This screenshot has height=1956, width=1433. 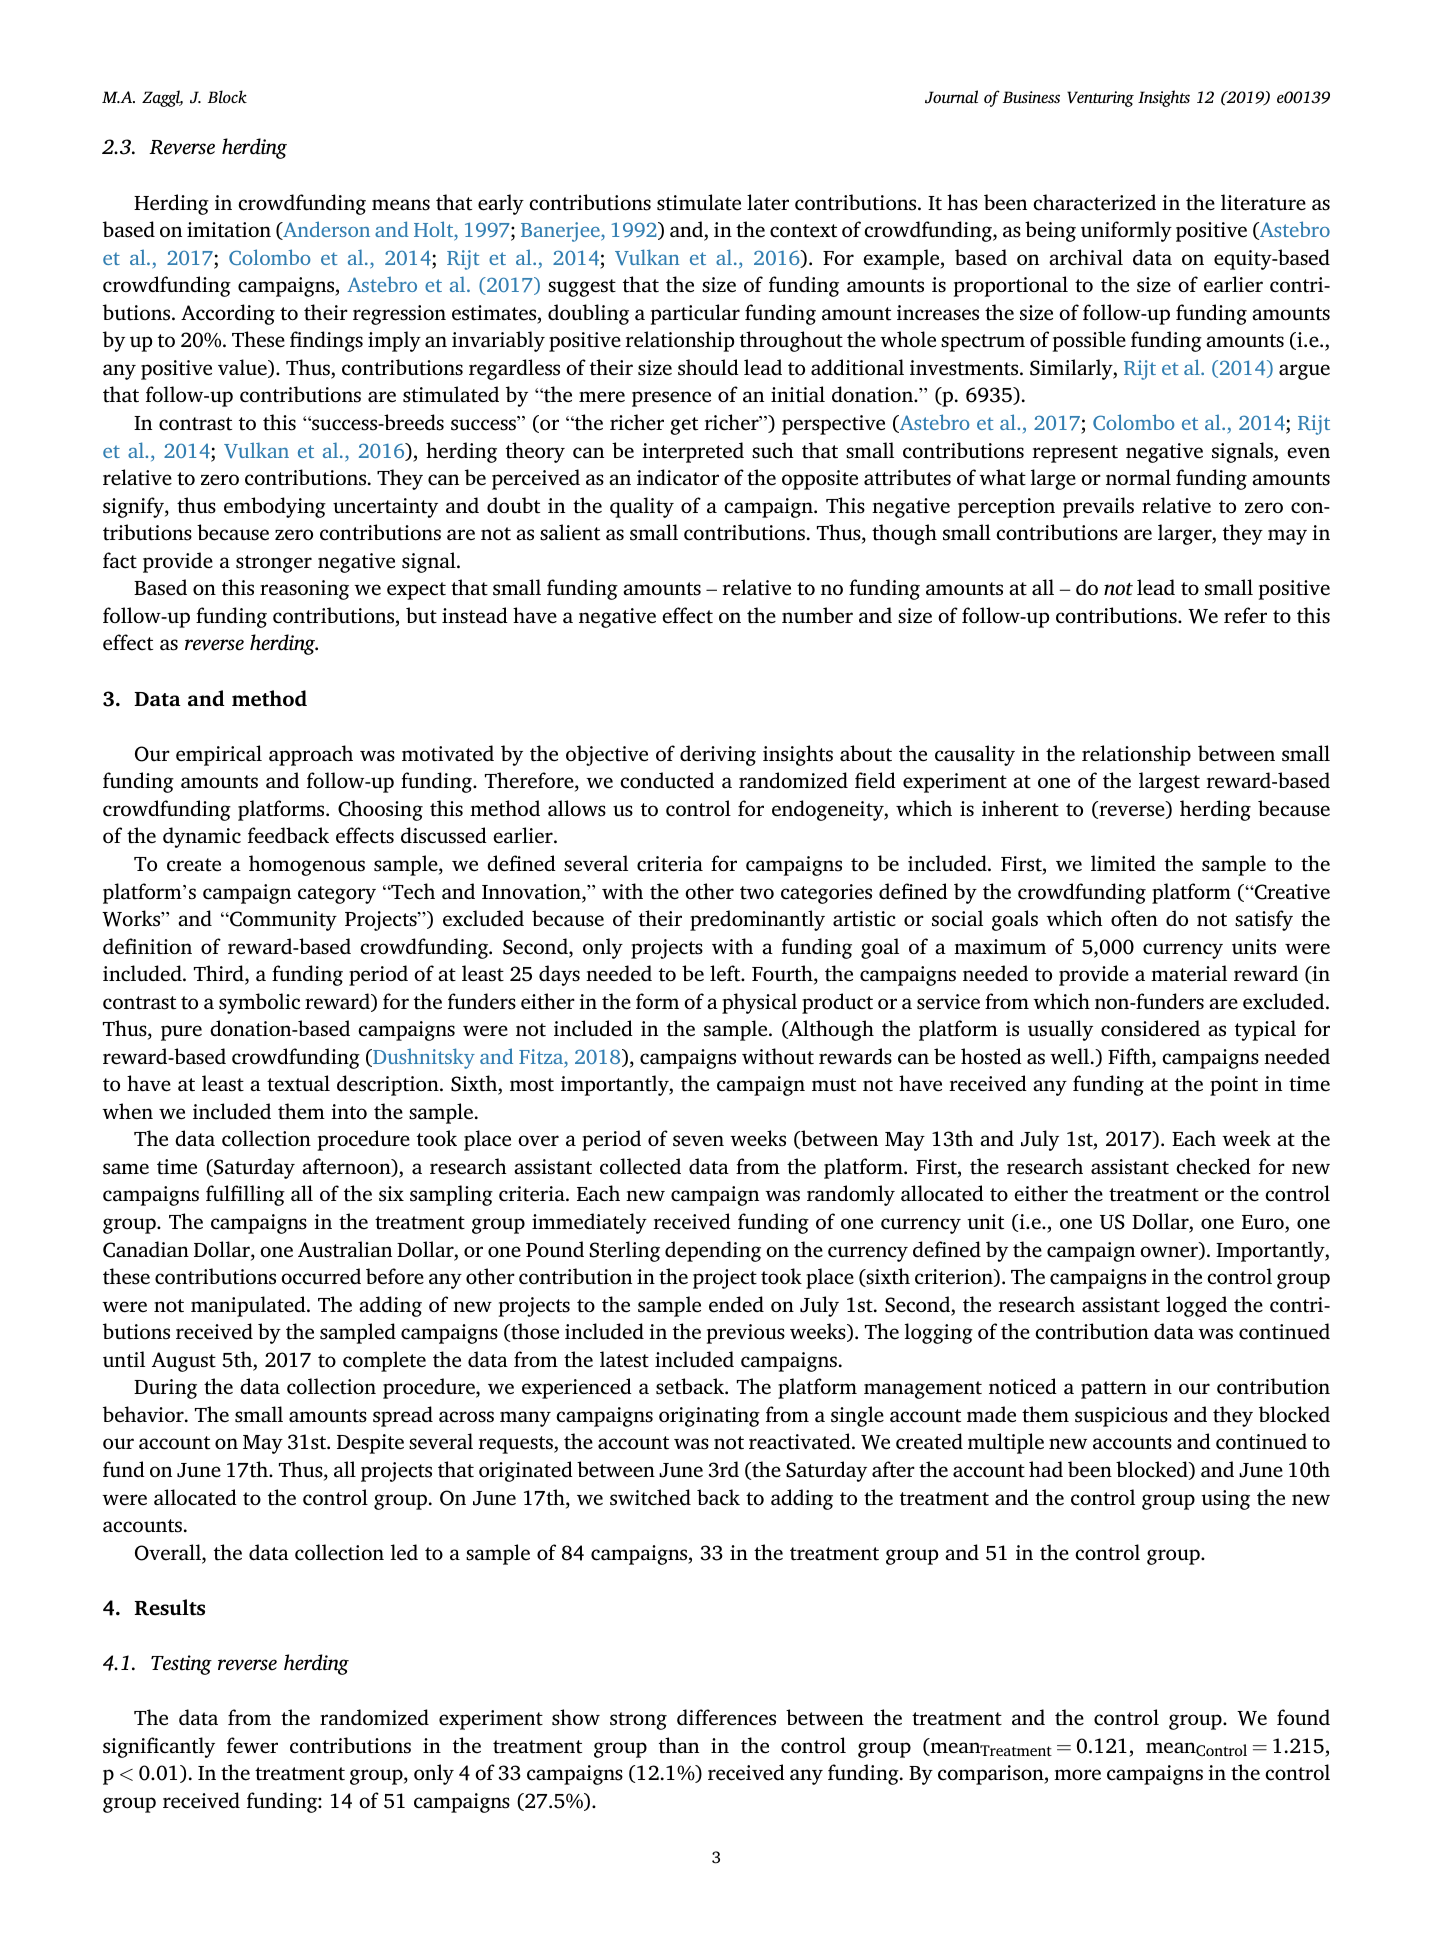 What do you see at coordinates (713, 1251) in the screenshot?
I see `depending` at bounding box center [713, 1251].
